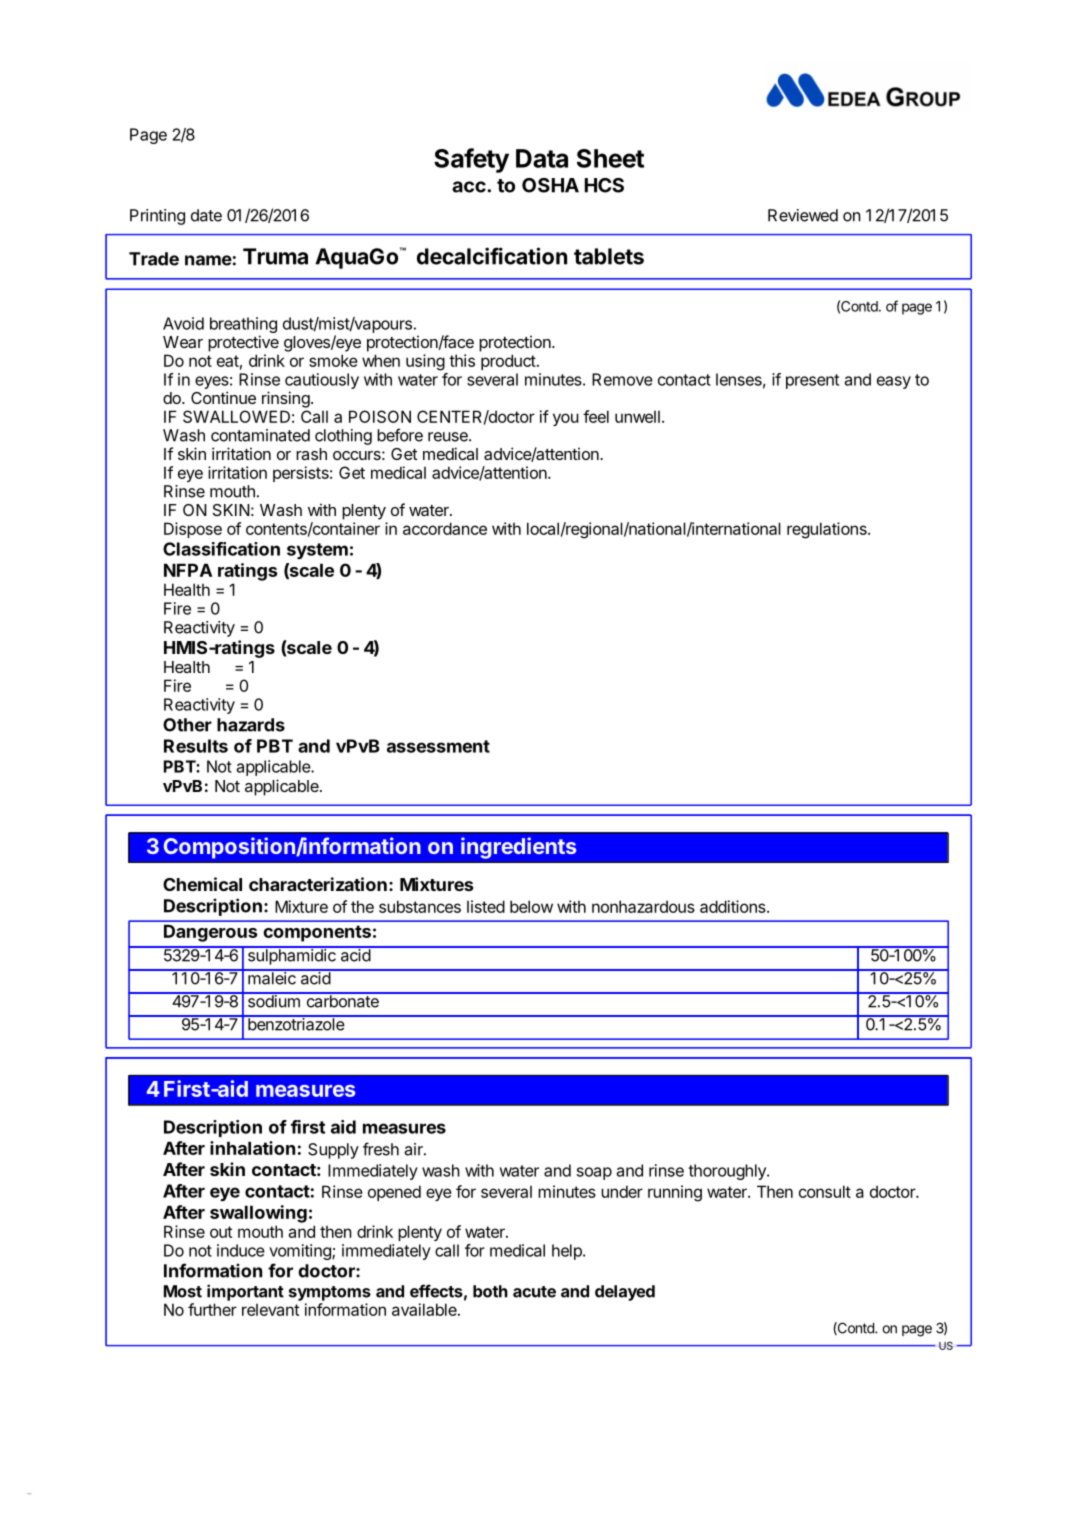 The image size is (1076, 1522). I want to click on Reviewed, so click(803, 215).
